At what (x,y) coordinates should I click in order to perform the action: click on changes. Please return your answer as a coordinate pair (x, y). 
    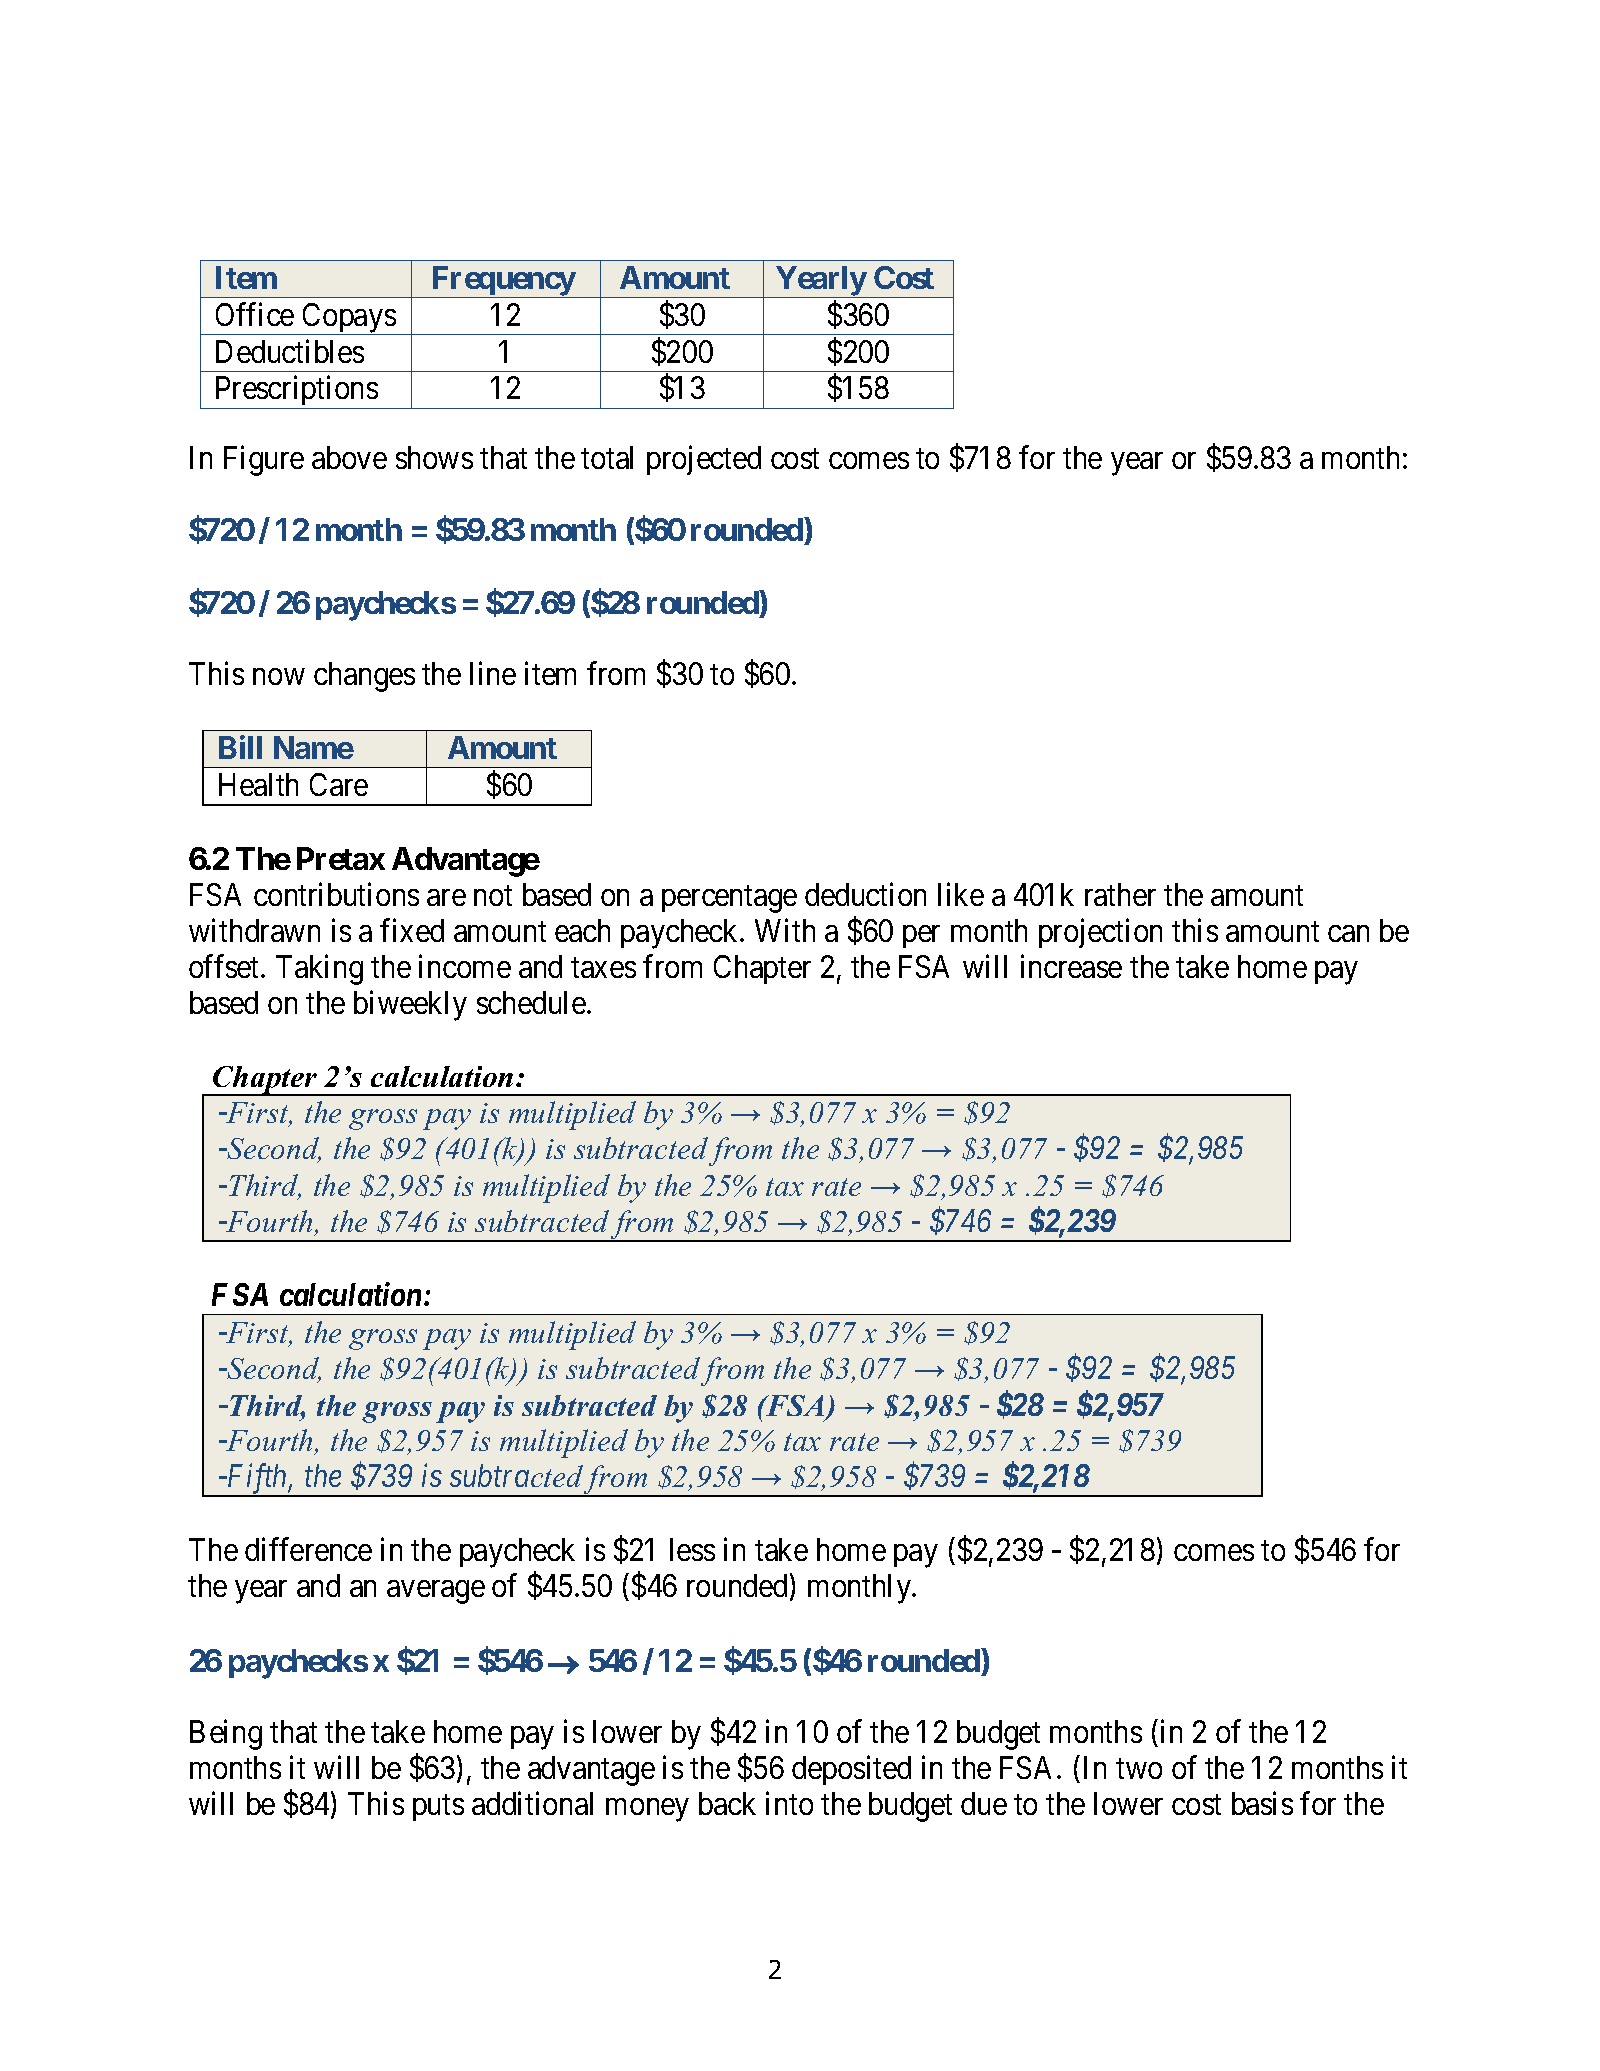
    Looking at the image, I should click on (364, 677).
